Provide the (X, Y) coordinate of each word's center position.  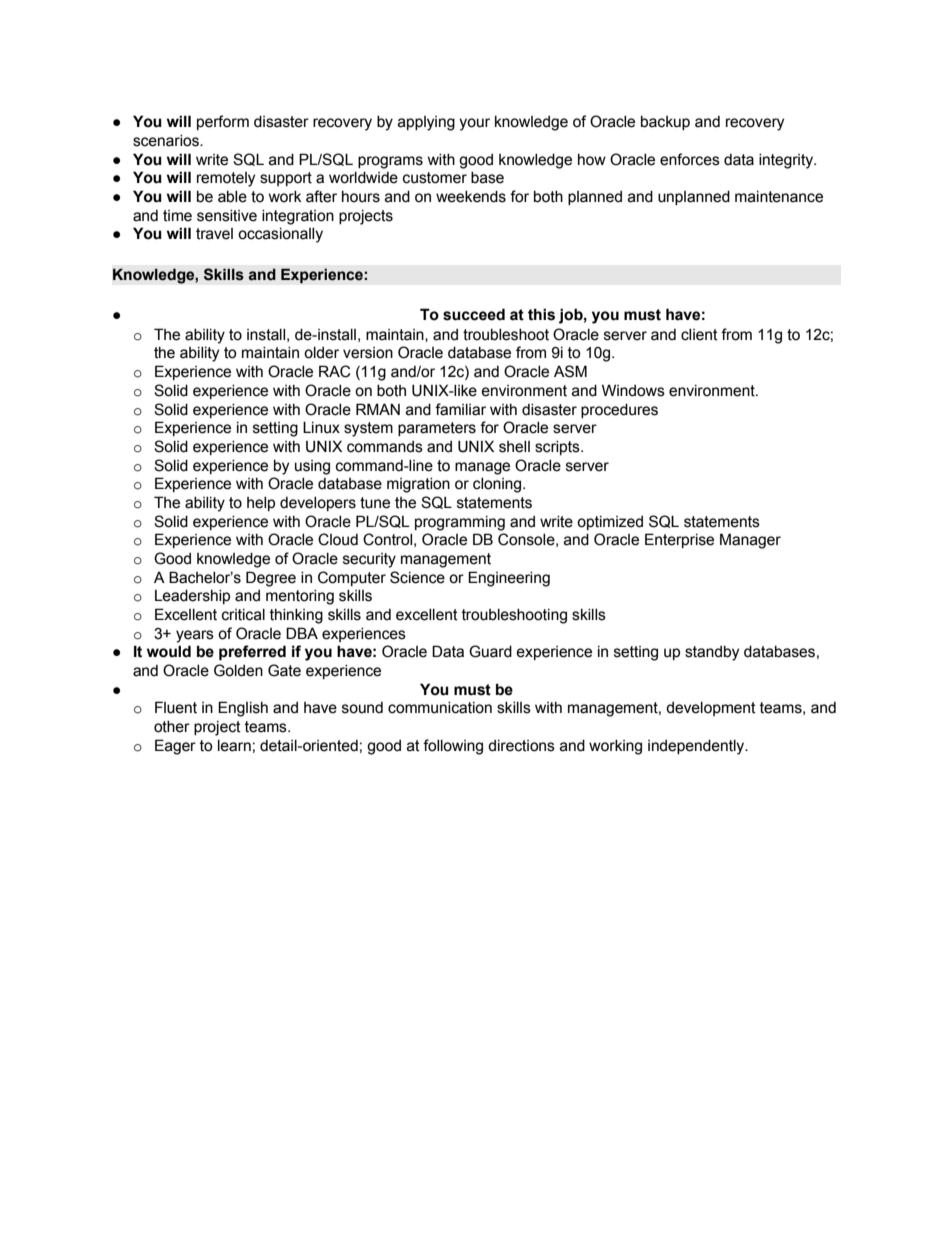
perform (223, 122)
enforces (690, 159)
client (699, 335)
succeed (474, 314)
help (261, 504)
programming (460, 523)
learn (234, 746)
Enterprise (679, 540)
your (474, 124)
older (321, 353)
